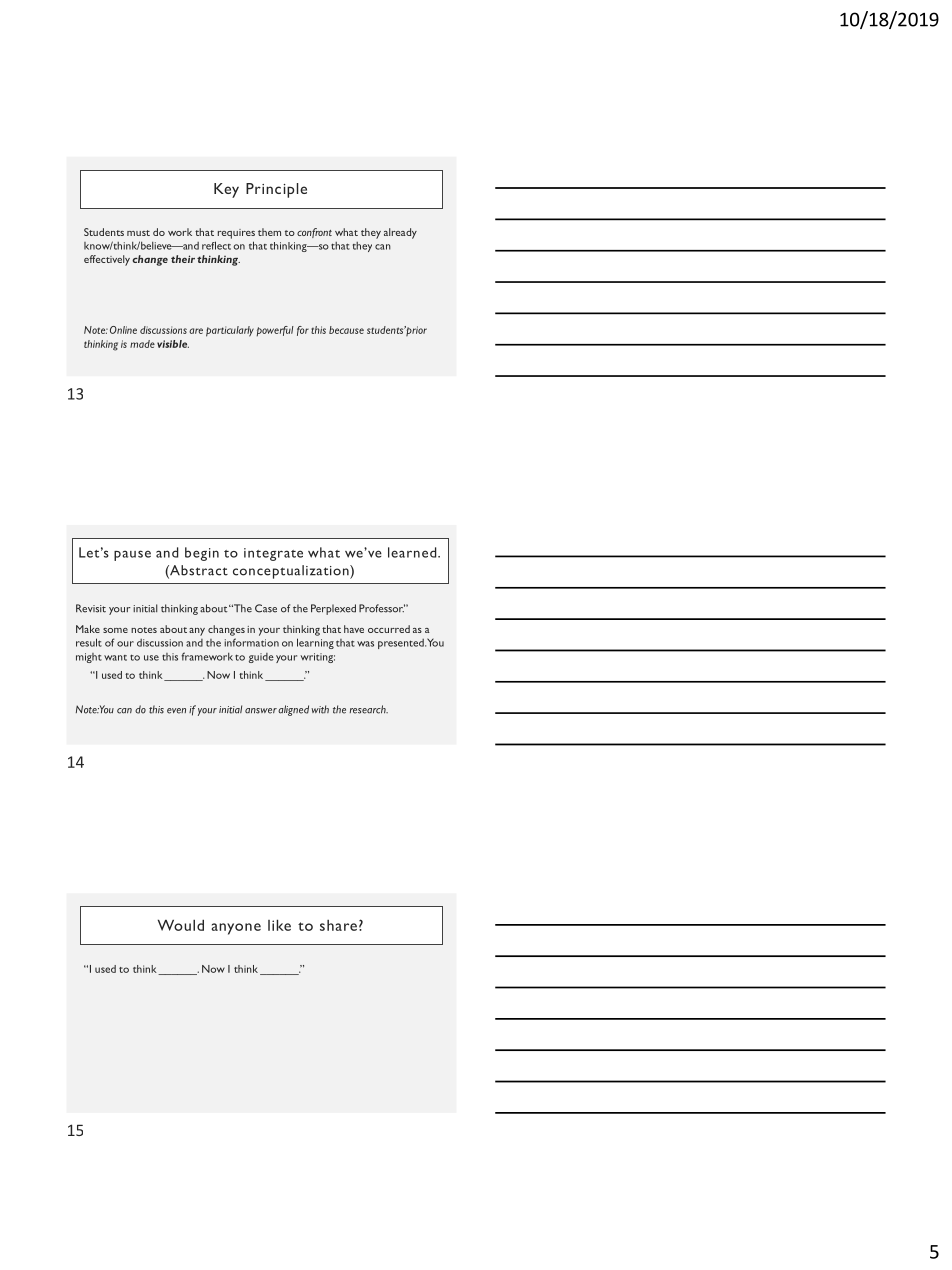 Image resolution: width=952 pixels, height=1270 pixels. What do you see at coordinates (236, 929) in the document?
I see `anyone` at bounding box center [236, 929].
